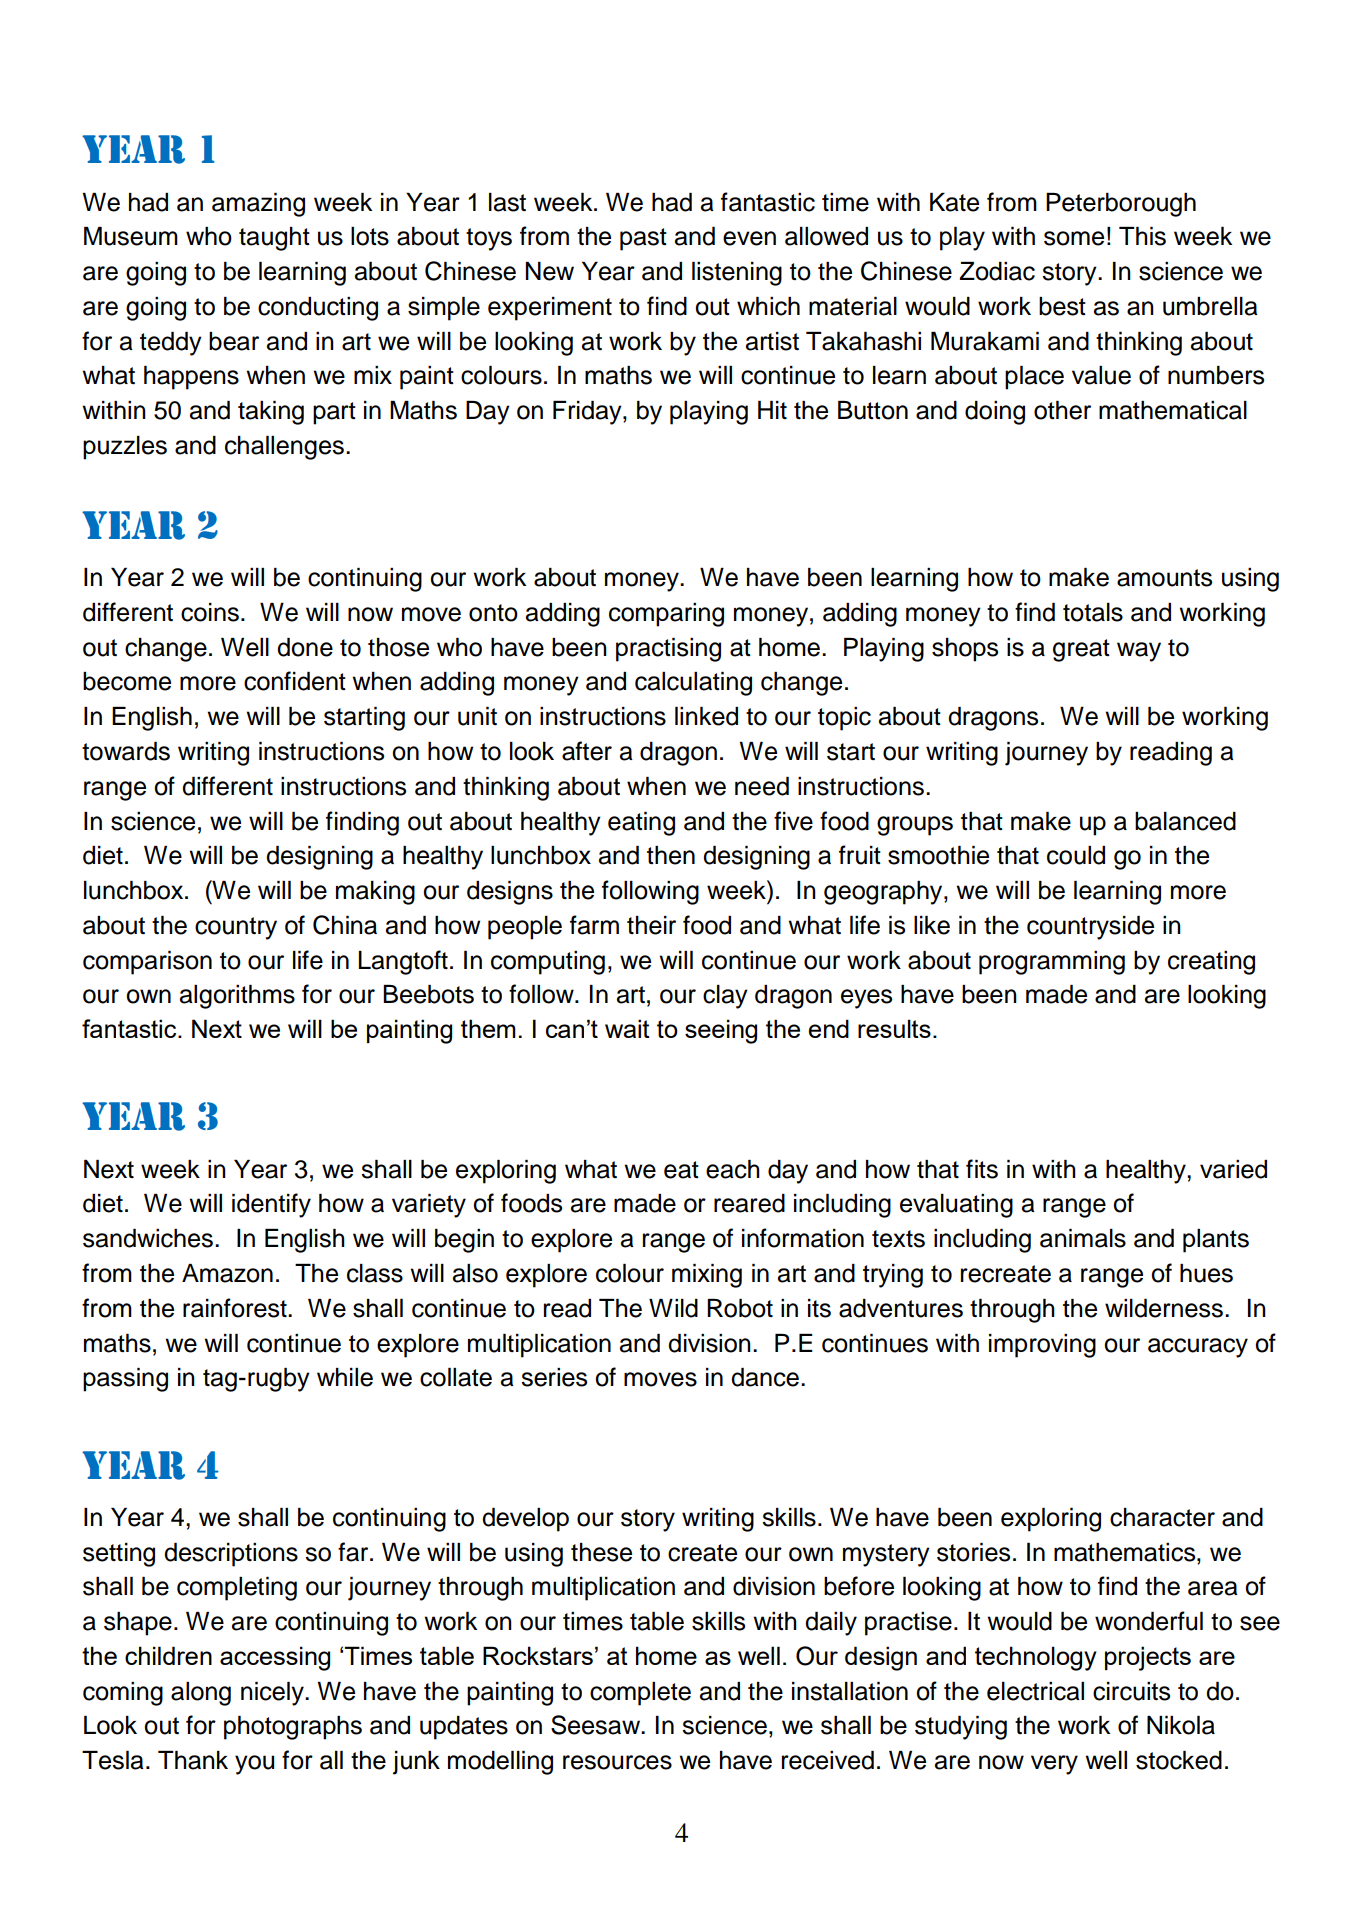  I want to click on nicely, so click(273, 1694).
